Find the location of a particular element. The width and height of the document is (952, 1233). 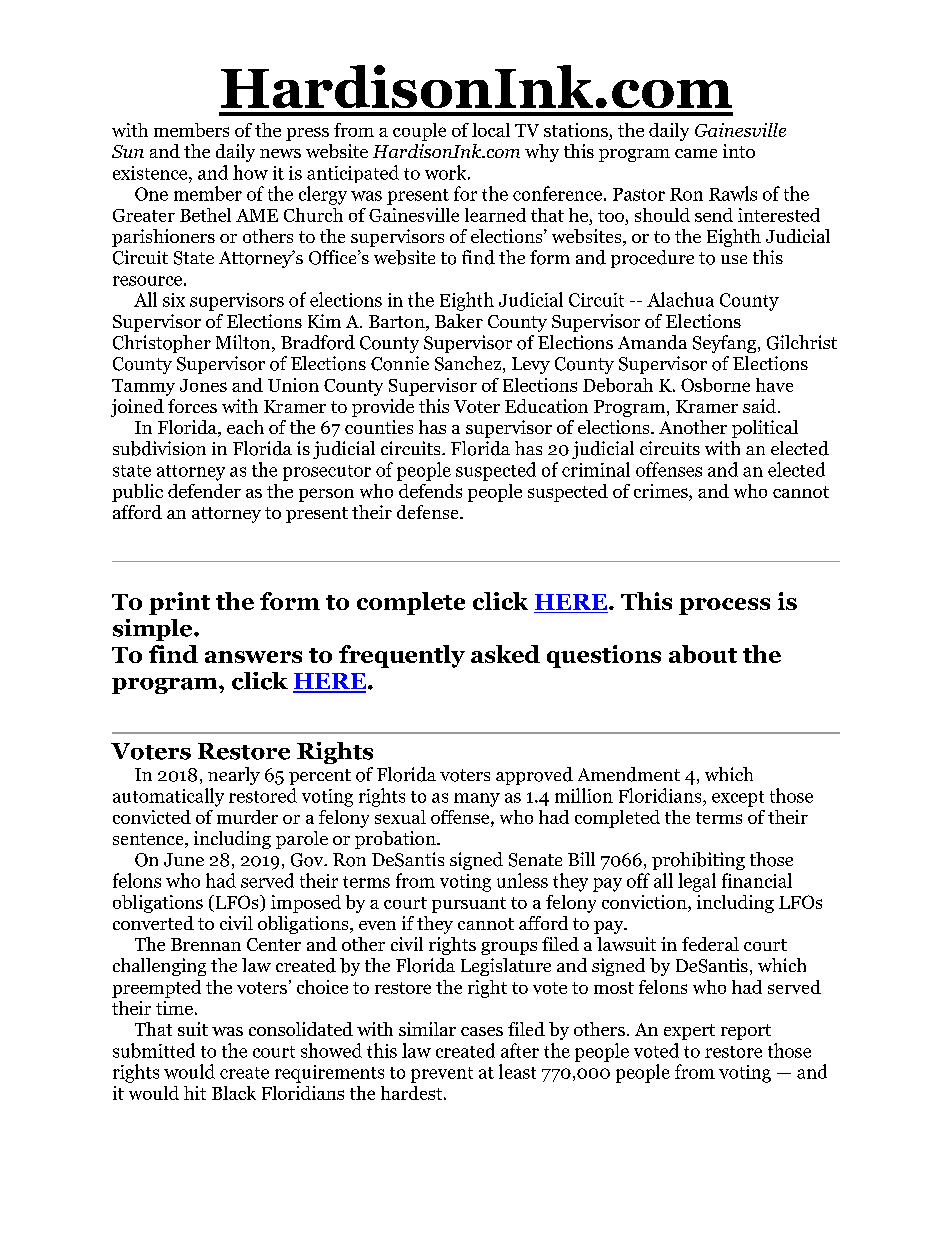

crimes is located at coordinates (662, 491).
